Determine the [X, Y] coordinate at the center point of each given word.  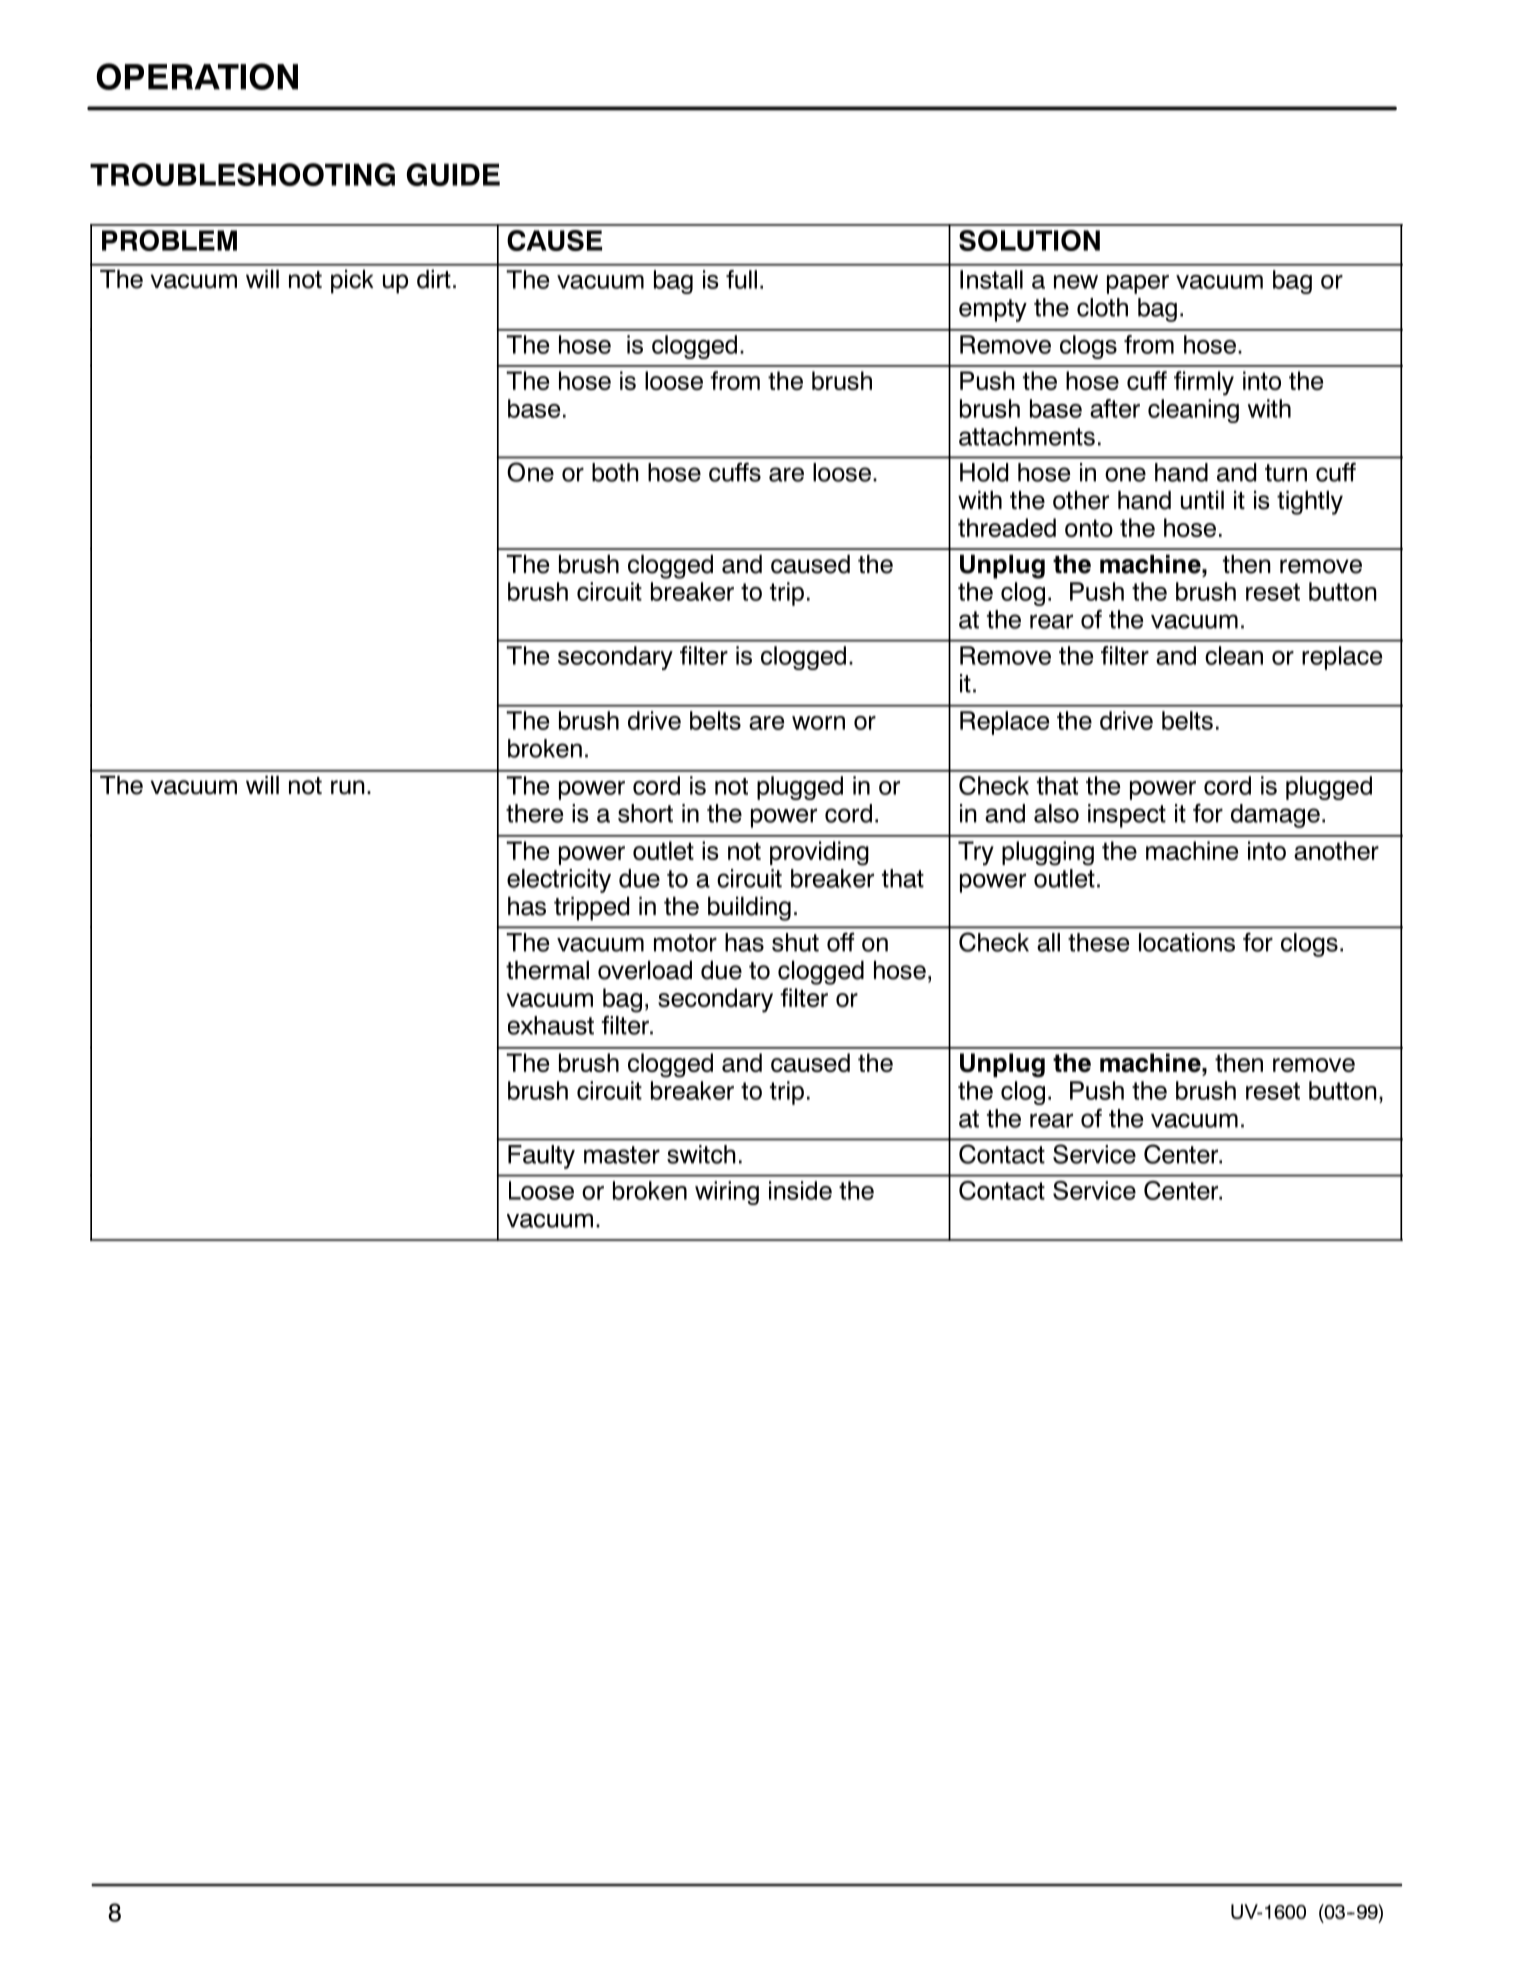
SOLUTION [1029, 240]
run [348, 787]
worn [818, 723]
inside [800, 1190]
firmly [1204, 383]
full [741, 279]
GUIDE [453, 174]
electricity [559, 881]
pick [352, 282]
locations [1187, 942]
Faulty [541, 1157]
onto [1089, 528]
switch [701, 1154]
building [749, 909]
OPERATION [197, 76]
